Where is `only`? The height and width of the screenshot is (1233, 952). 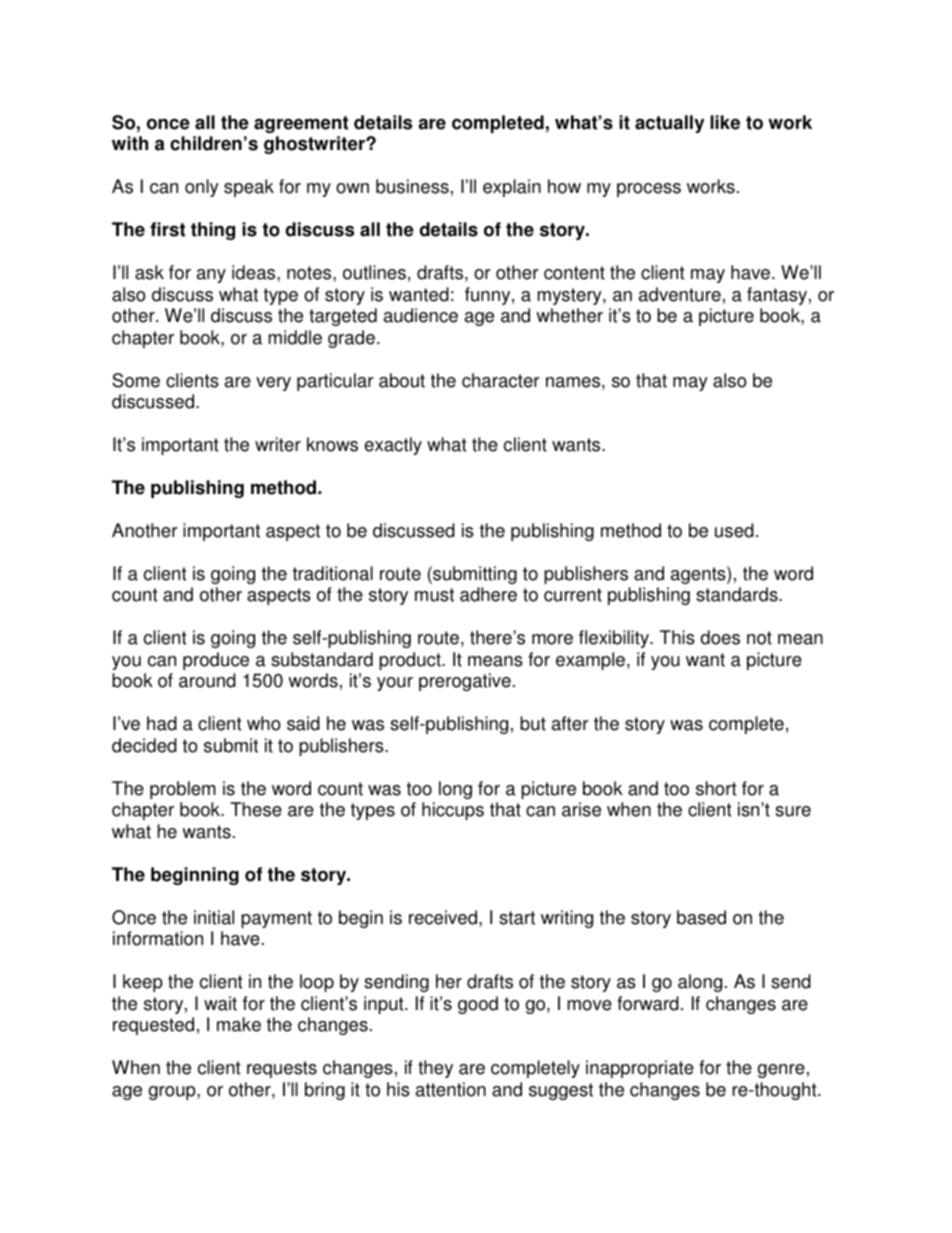 only is located at coordinates (202, 188).
